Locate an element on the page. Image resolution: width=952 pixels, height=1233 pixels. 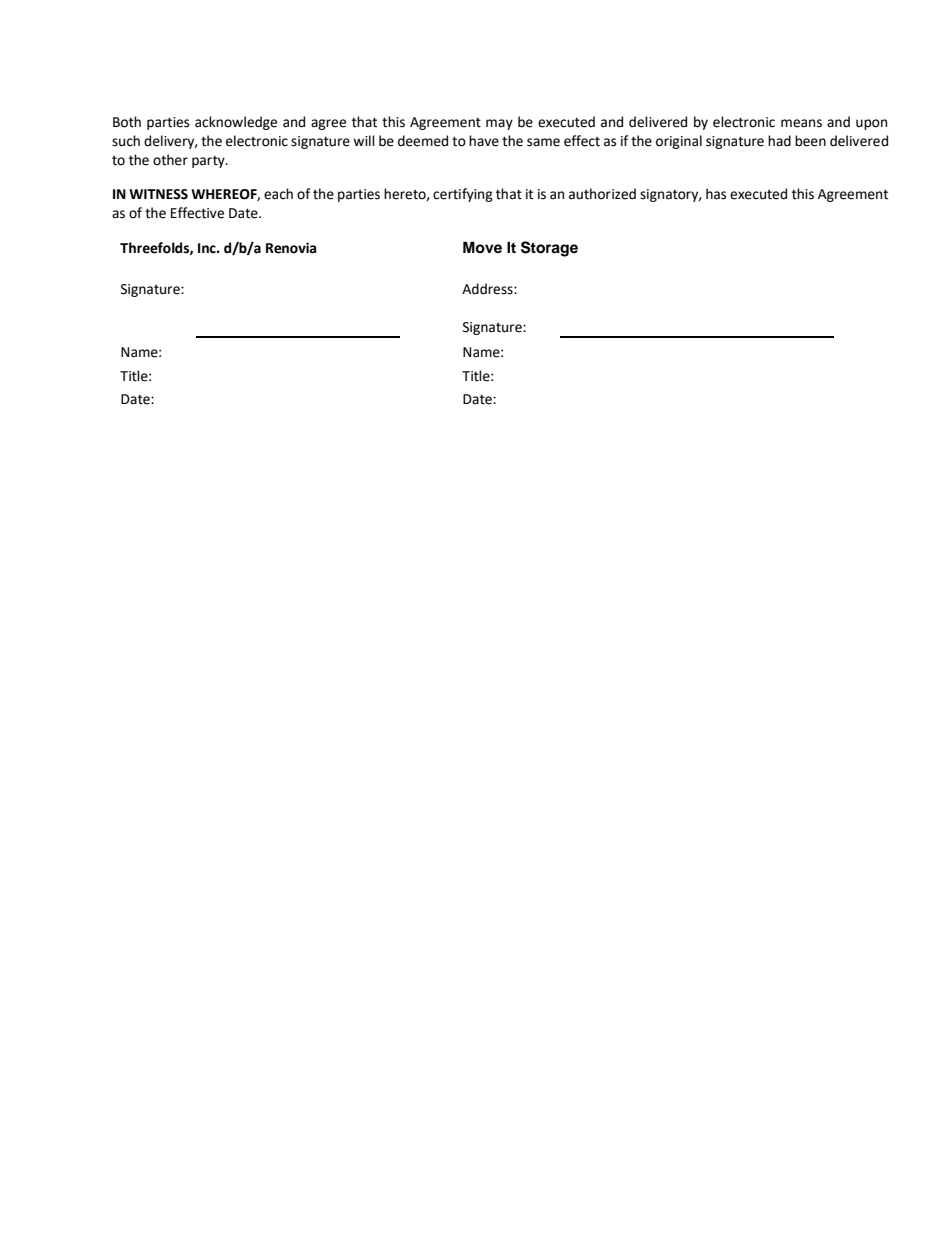
means is located at coordinates (801, 123).
